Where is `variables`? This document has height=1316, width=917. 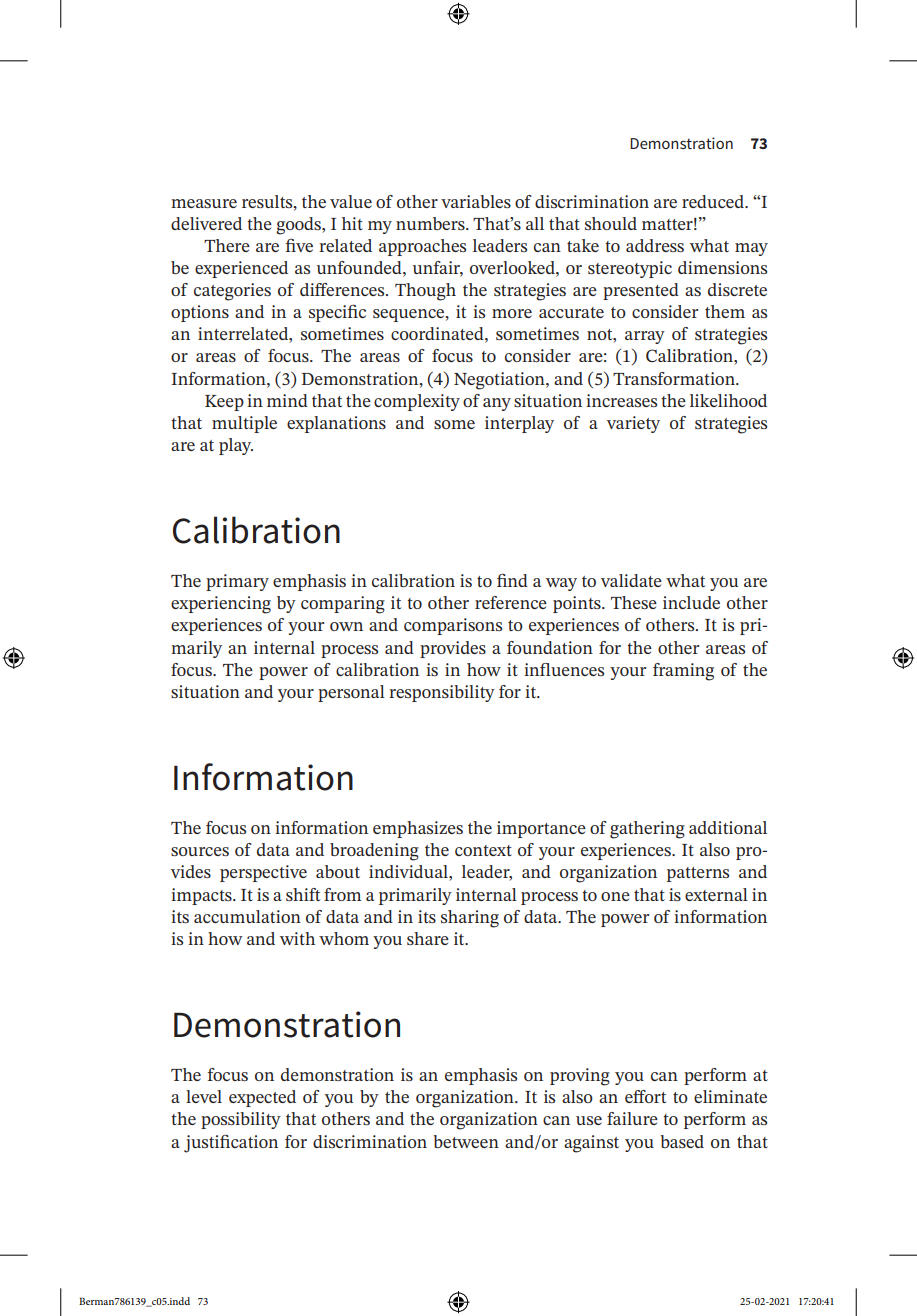
variables is located at coordinates (476, 201).
